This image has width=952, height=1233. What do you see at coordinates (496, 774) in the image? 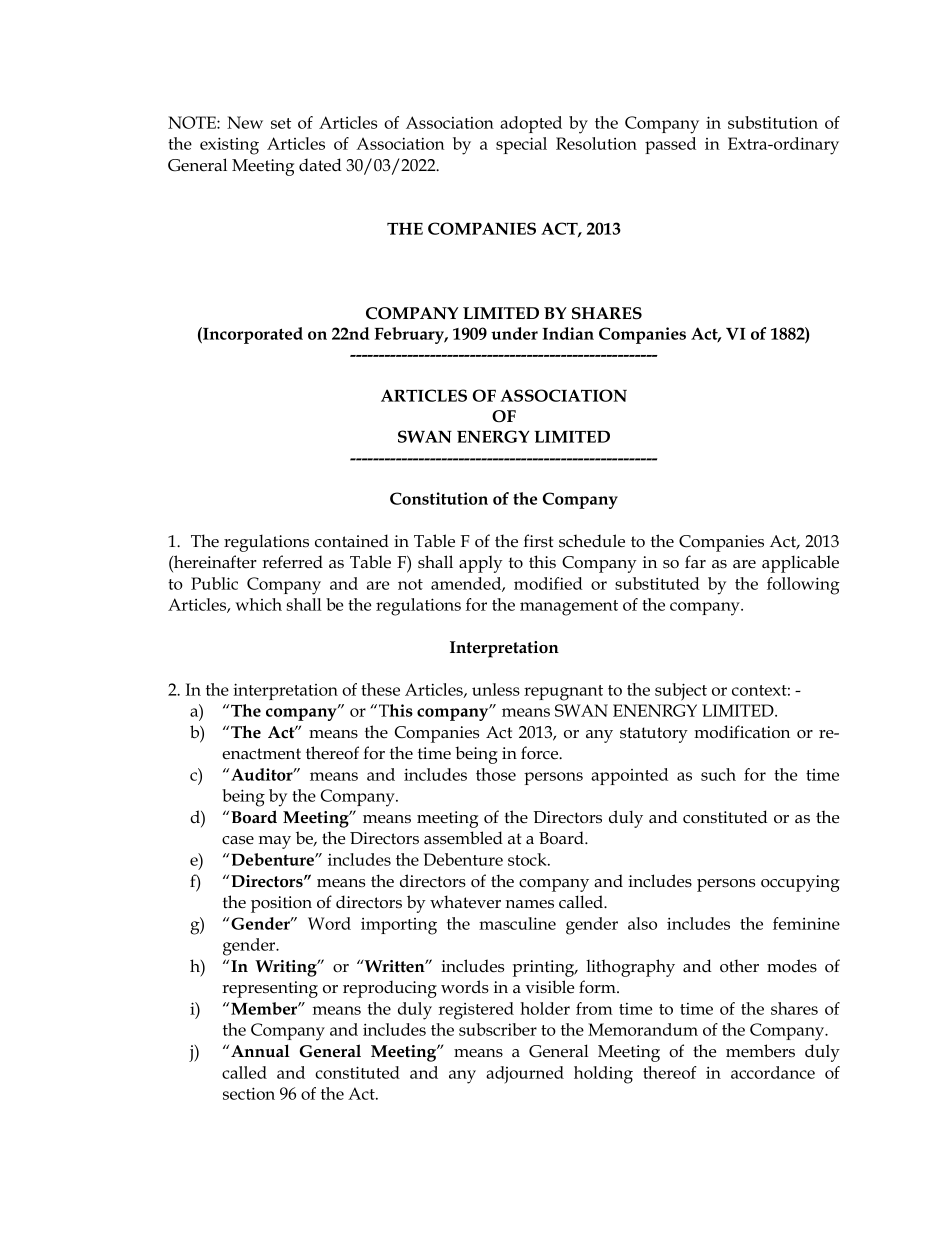
I see `those` at bounding box center [496, 774].
